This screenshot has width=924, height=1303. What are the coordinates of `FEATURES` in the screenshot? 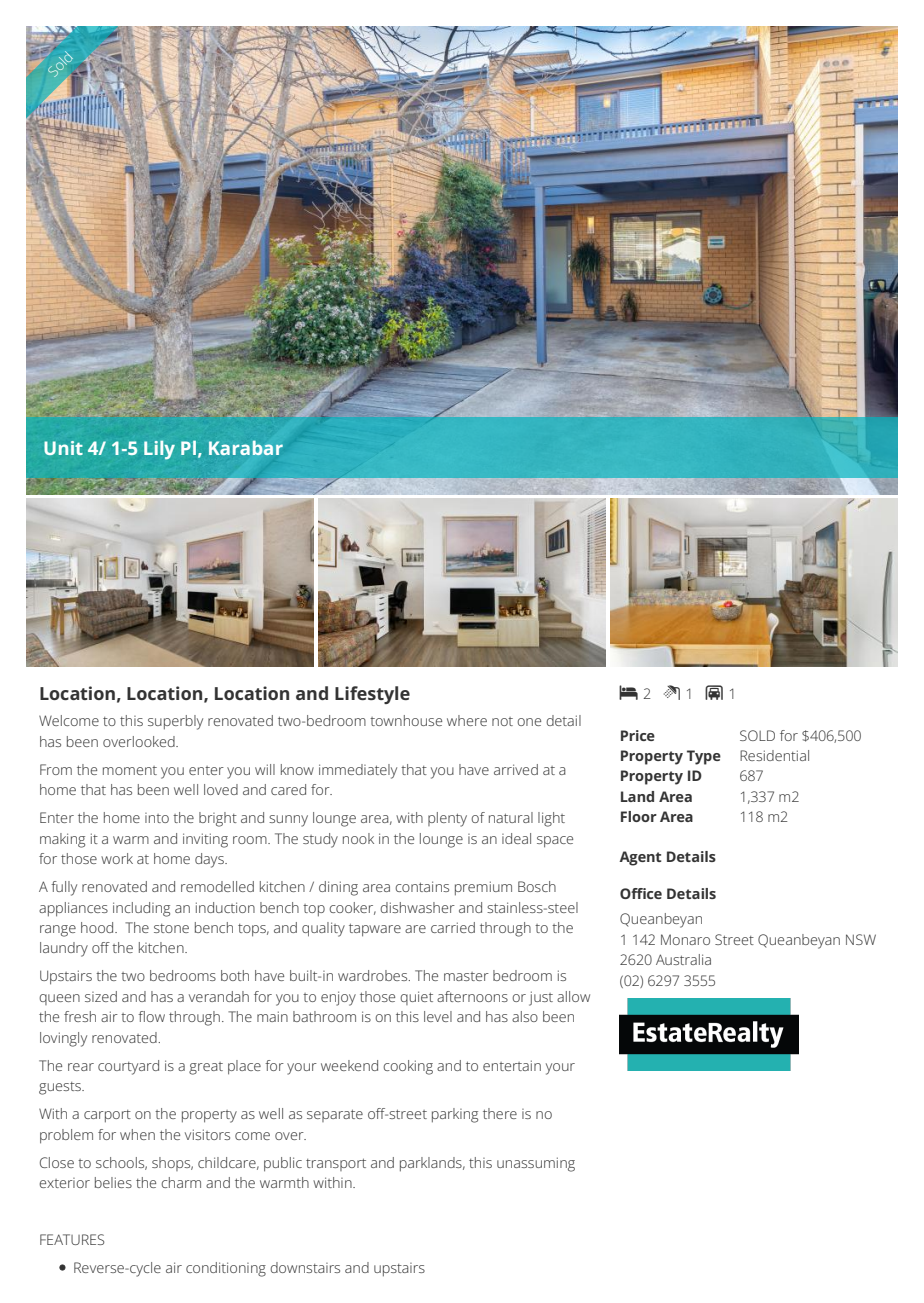 It's located at (72, 1239).
